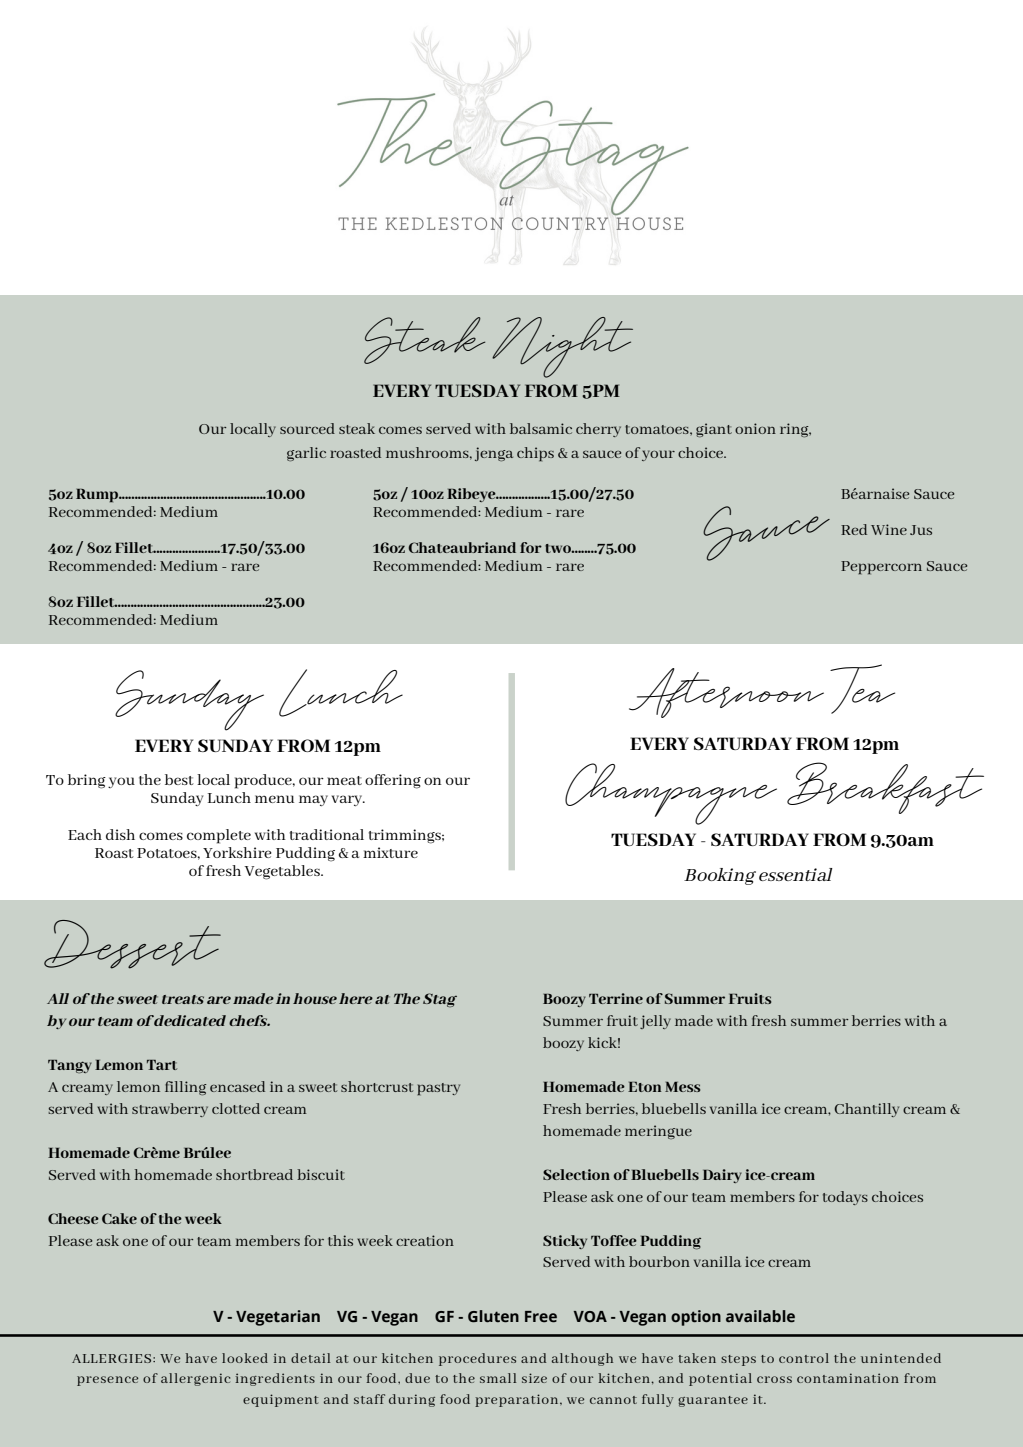 The image size is (1023, 1447). What do you see at coordinates (307, 428) in the screenshot?
I see `sourced` at bounding box center [307, 428].
